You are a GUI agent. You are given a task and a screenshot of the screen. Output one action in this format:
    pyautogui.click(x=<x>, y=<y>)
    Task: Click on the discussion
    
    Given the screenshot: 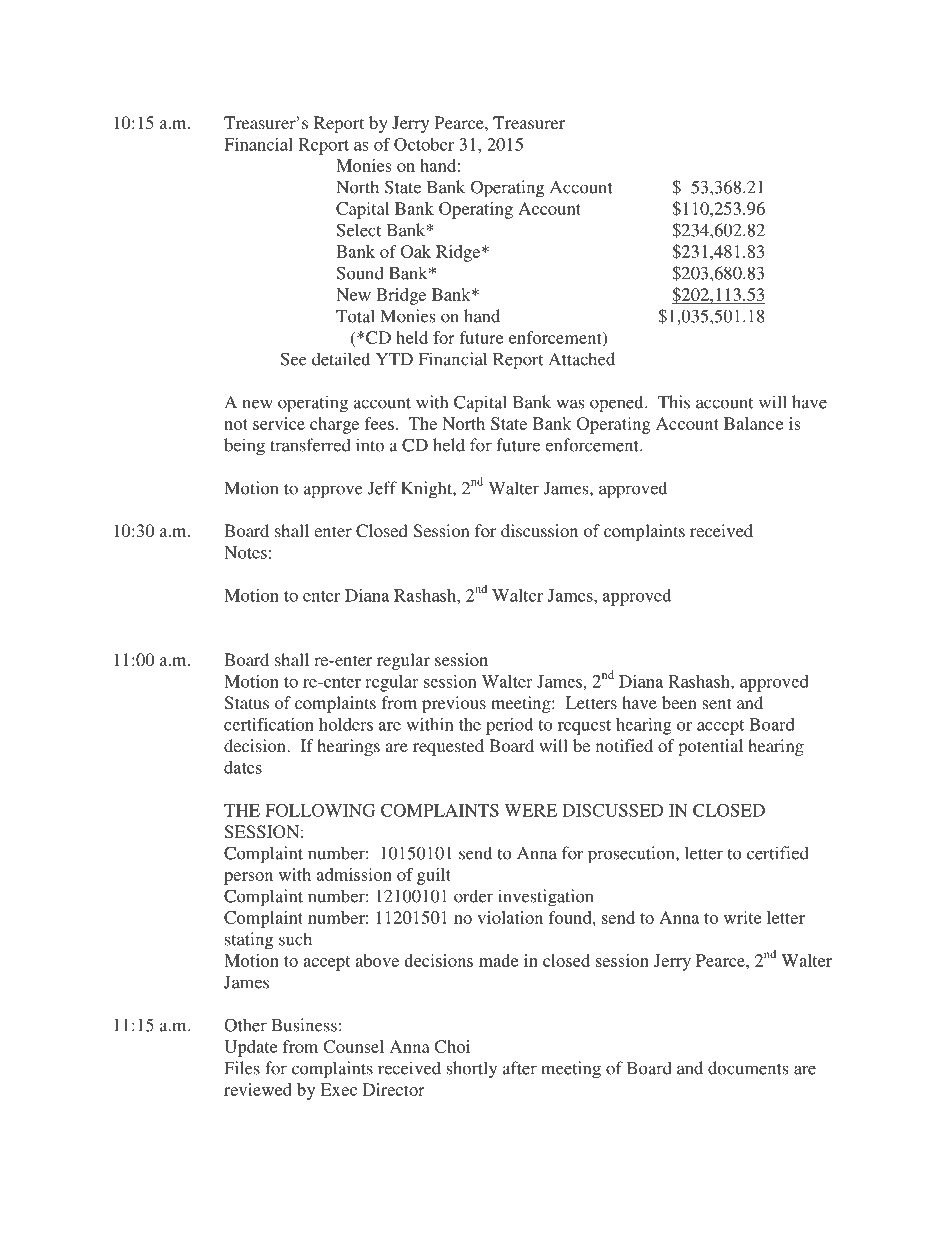 What is the action you would take?
    pyautogui.click(x=539, y=530)
